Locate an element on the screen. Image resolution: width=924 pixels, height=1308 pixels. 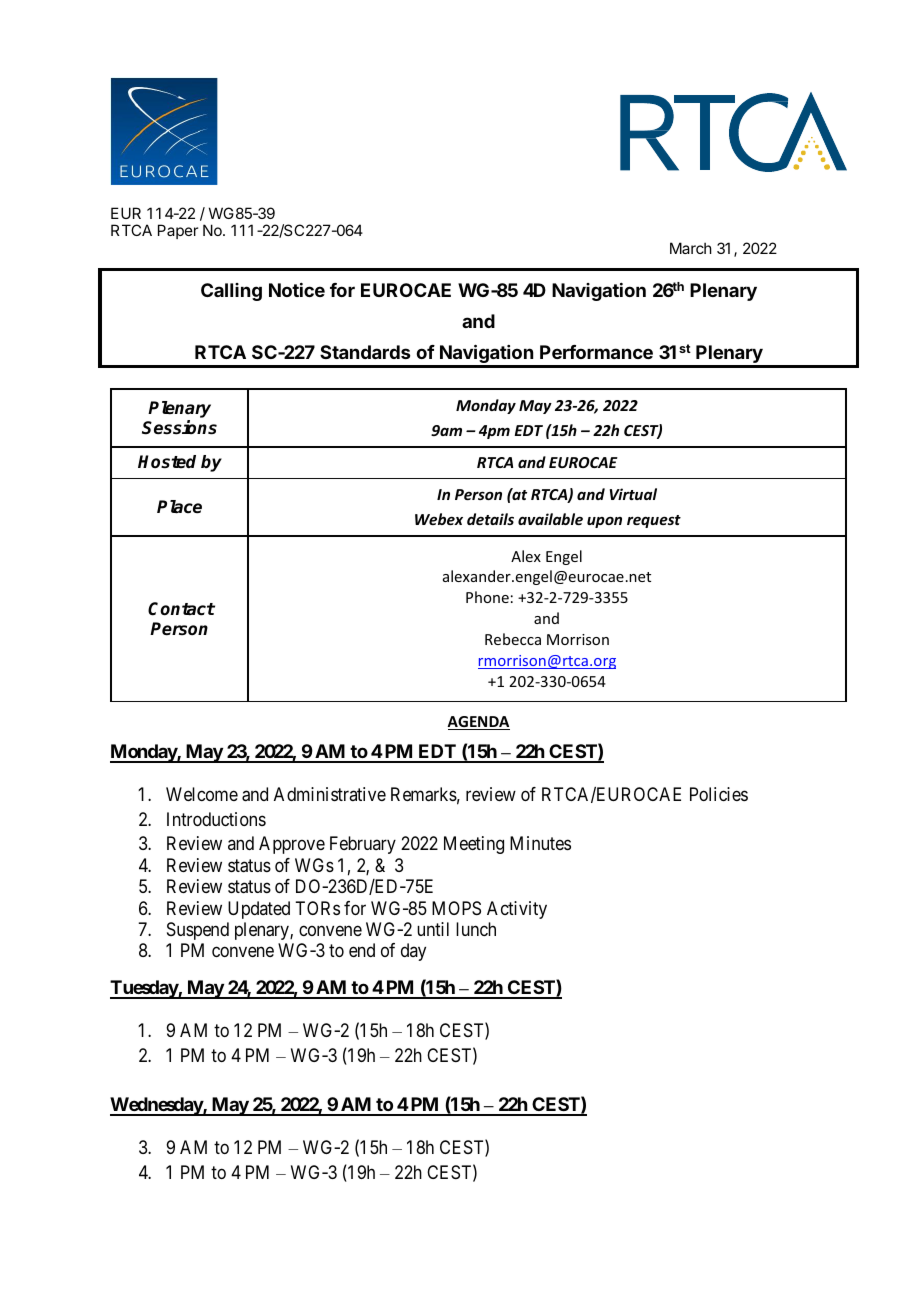
Place is located at coordinates (179, 507).
